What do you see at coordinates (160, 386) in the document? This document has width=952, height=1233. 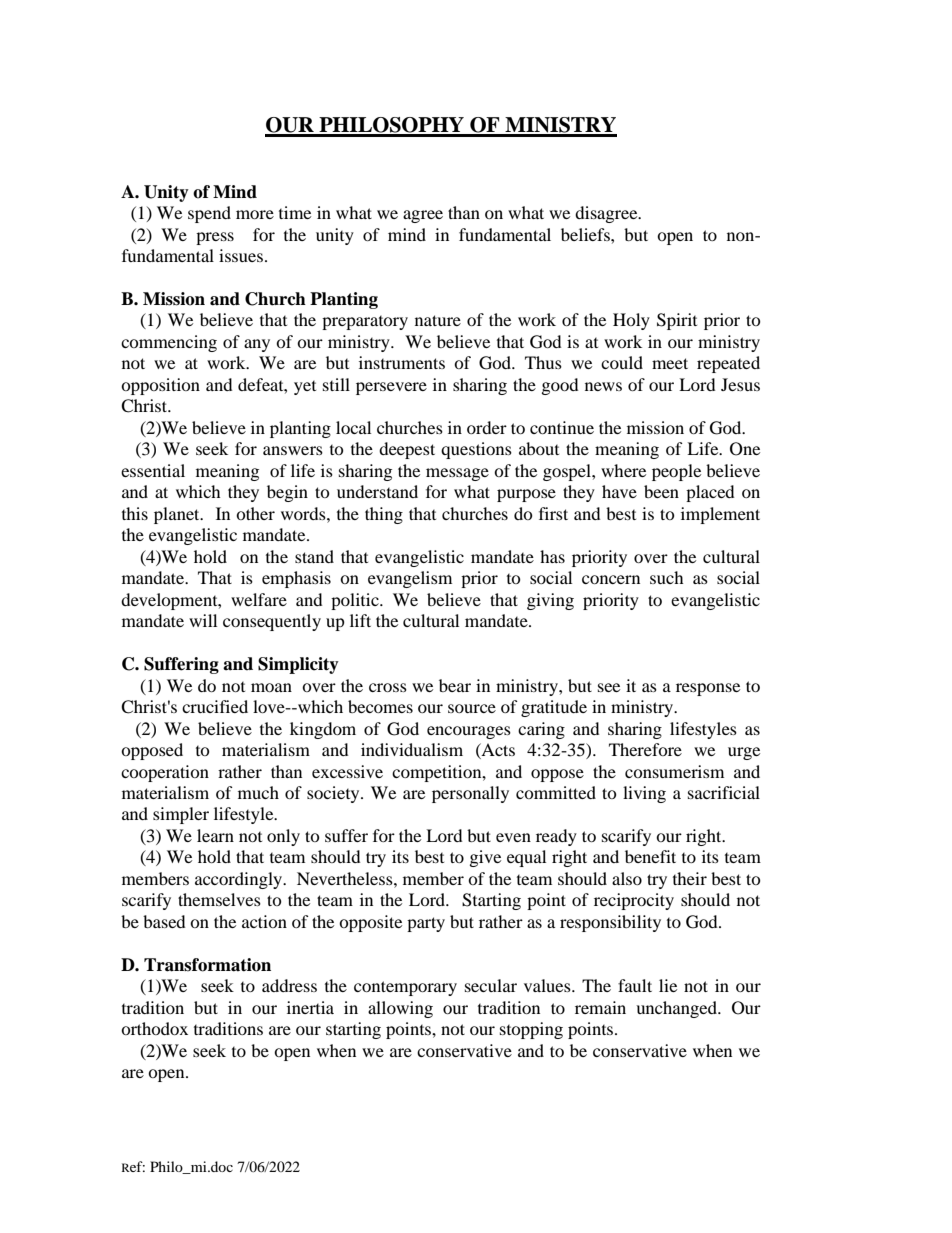 I see `opposition` at bounding box center [160, 386].
